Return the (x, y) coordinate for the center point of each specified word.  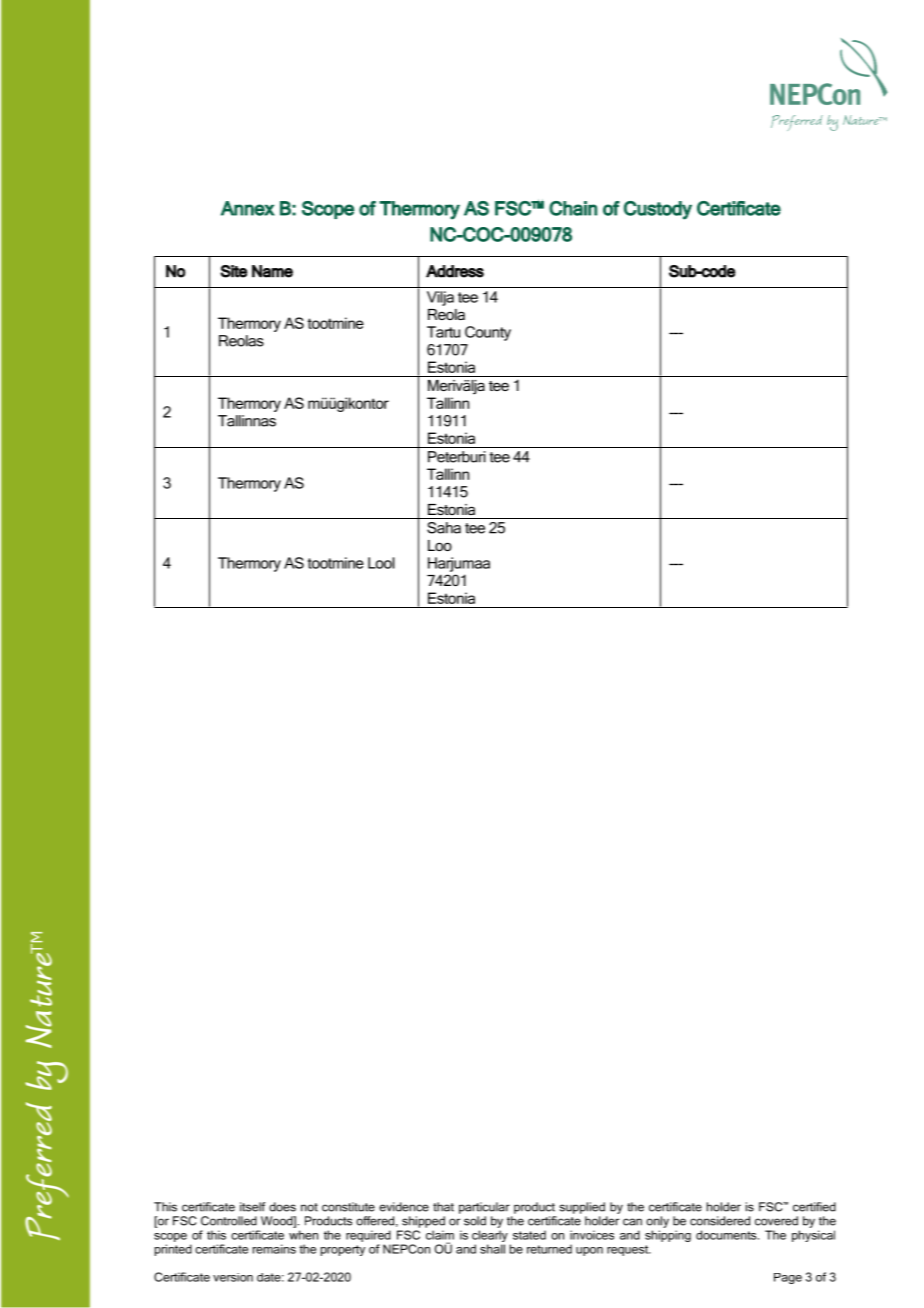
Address (455, 271)
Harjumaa (459, 564)
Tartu (443, 332)
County (488, 333)
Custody (658, 210)
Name (272, 271)
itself (252, 1207)
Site (234, 271)
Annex (248, 208)
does (282, 1207)
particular (484, 1208)
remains (274, 1249)
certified (814, 1207)
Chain (573, 208)
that (443, 1207)
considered (720, 1221)
